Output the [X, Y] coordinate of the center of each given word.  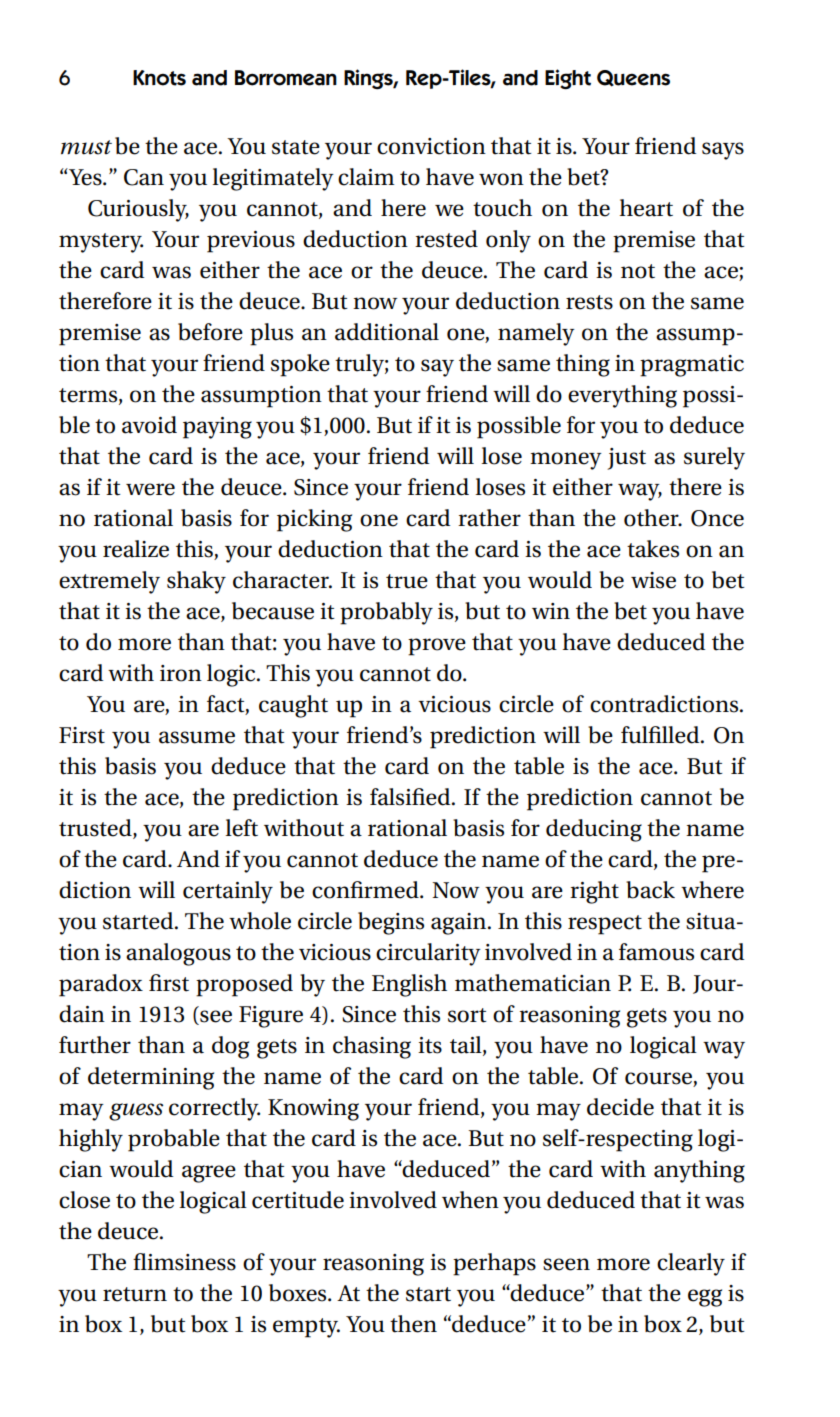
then [413, 1324]
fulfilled [661, 735]
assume [197, 737]
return [135, 1294]
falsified [411, 797]
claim [366, 177]
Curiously [138, 210]
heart [646, 208]
